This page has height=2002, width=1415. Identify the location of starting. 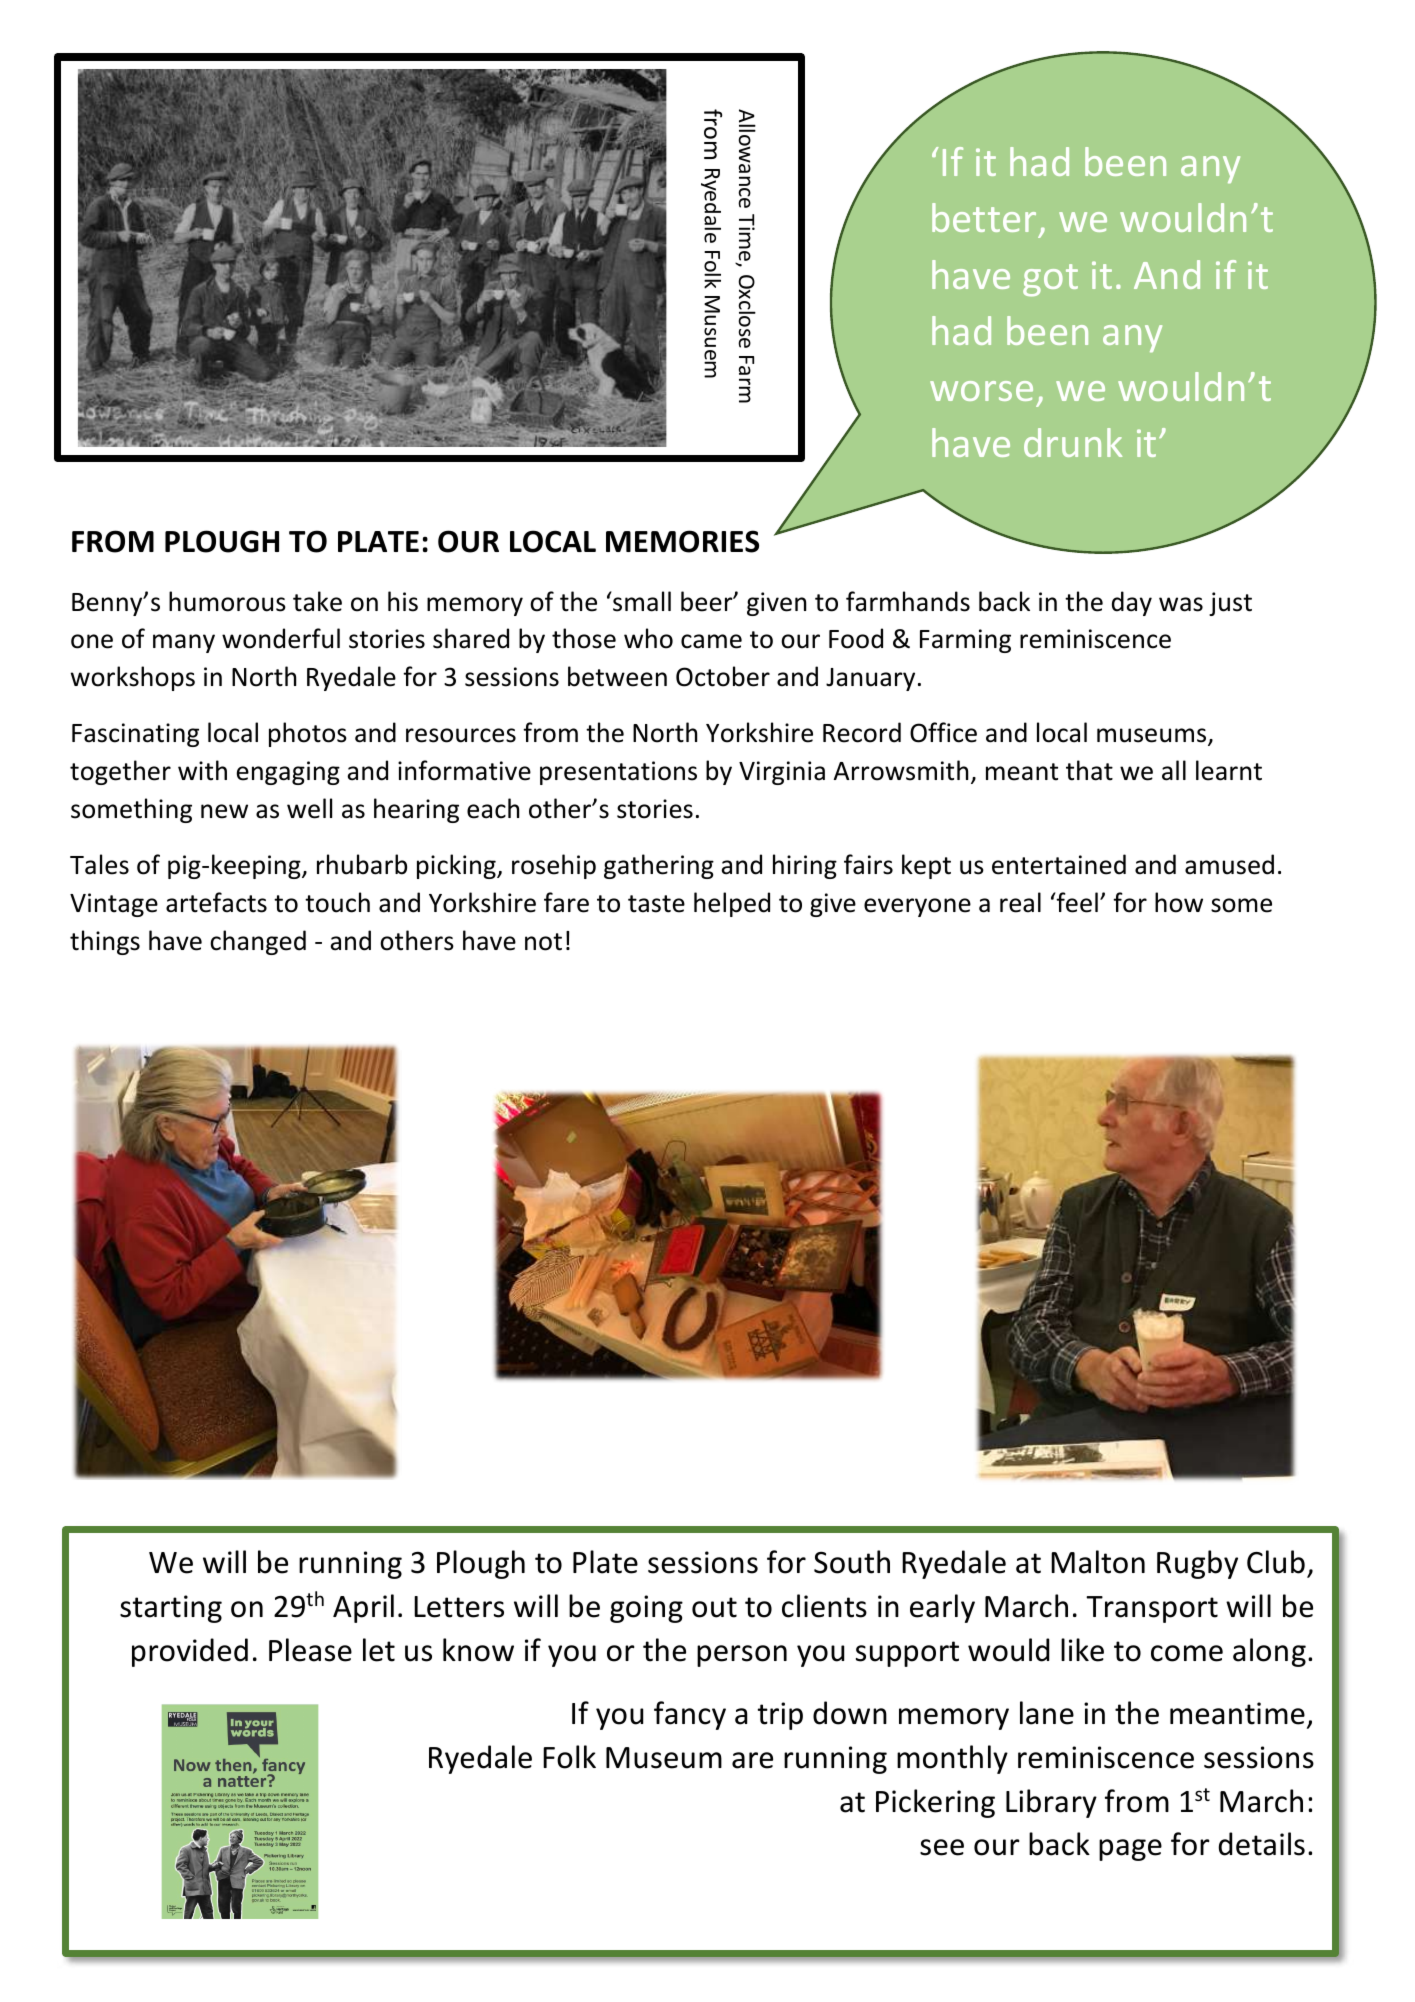
(171, 1609).
